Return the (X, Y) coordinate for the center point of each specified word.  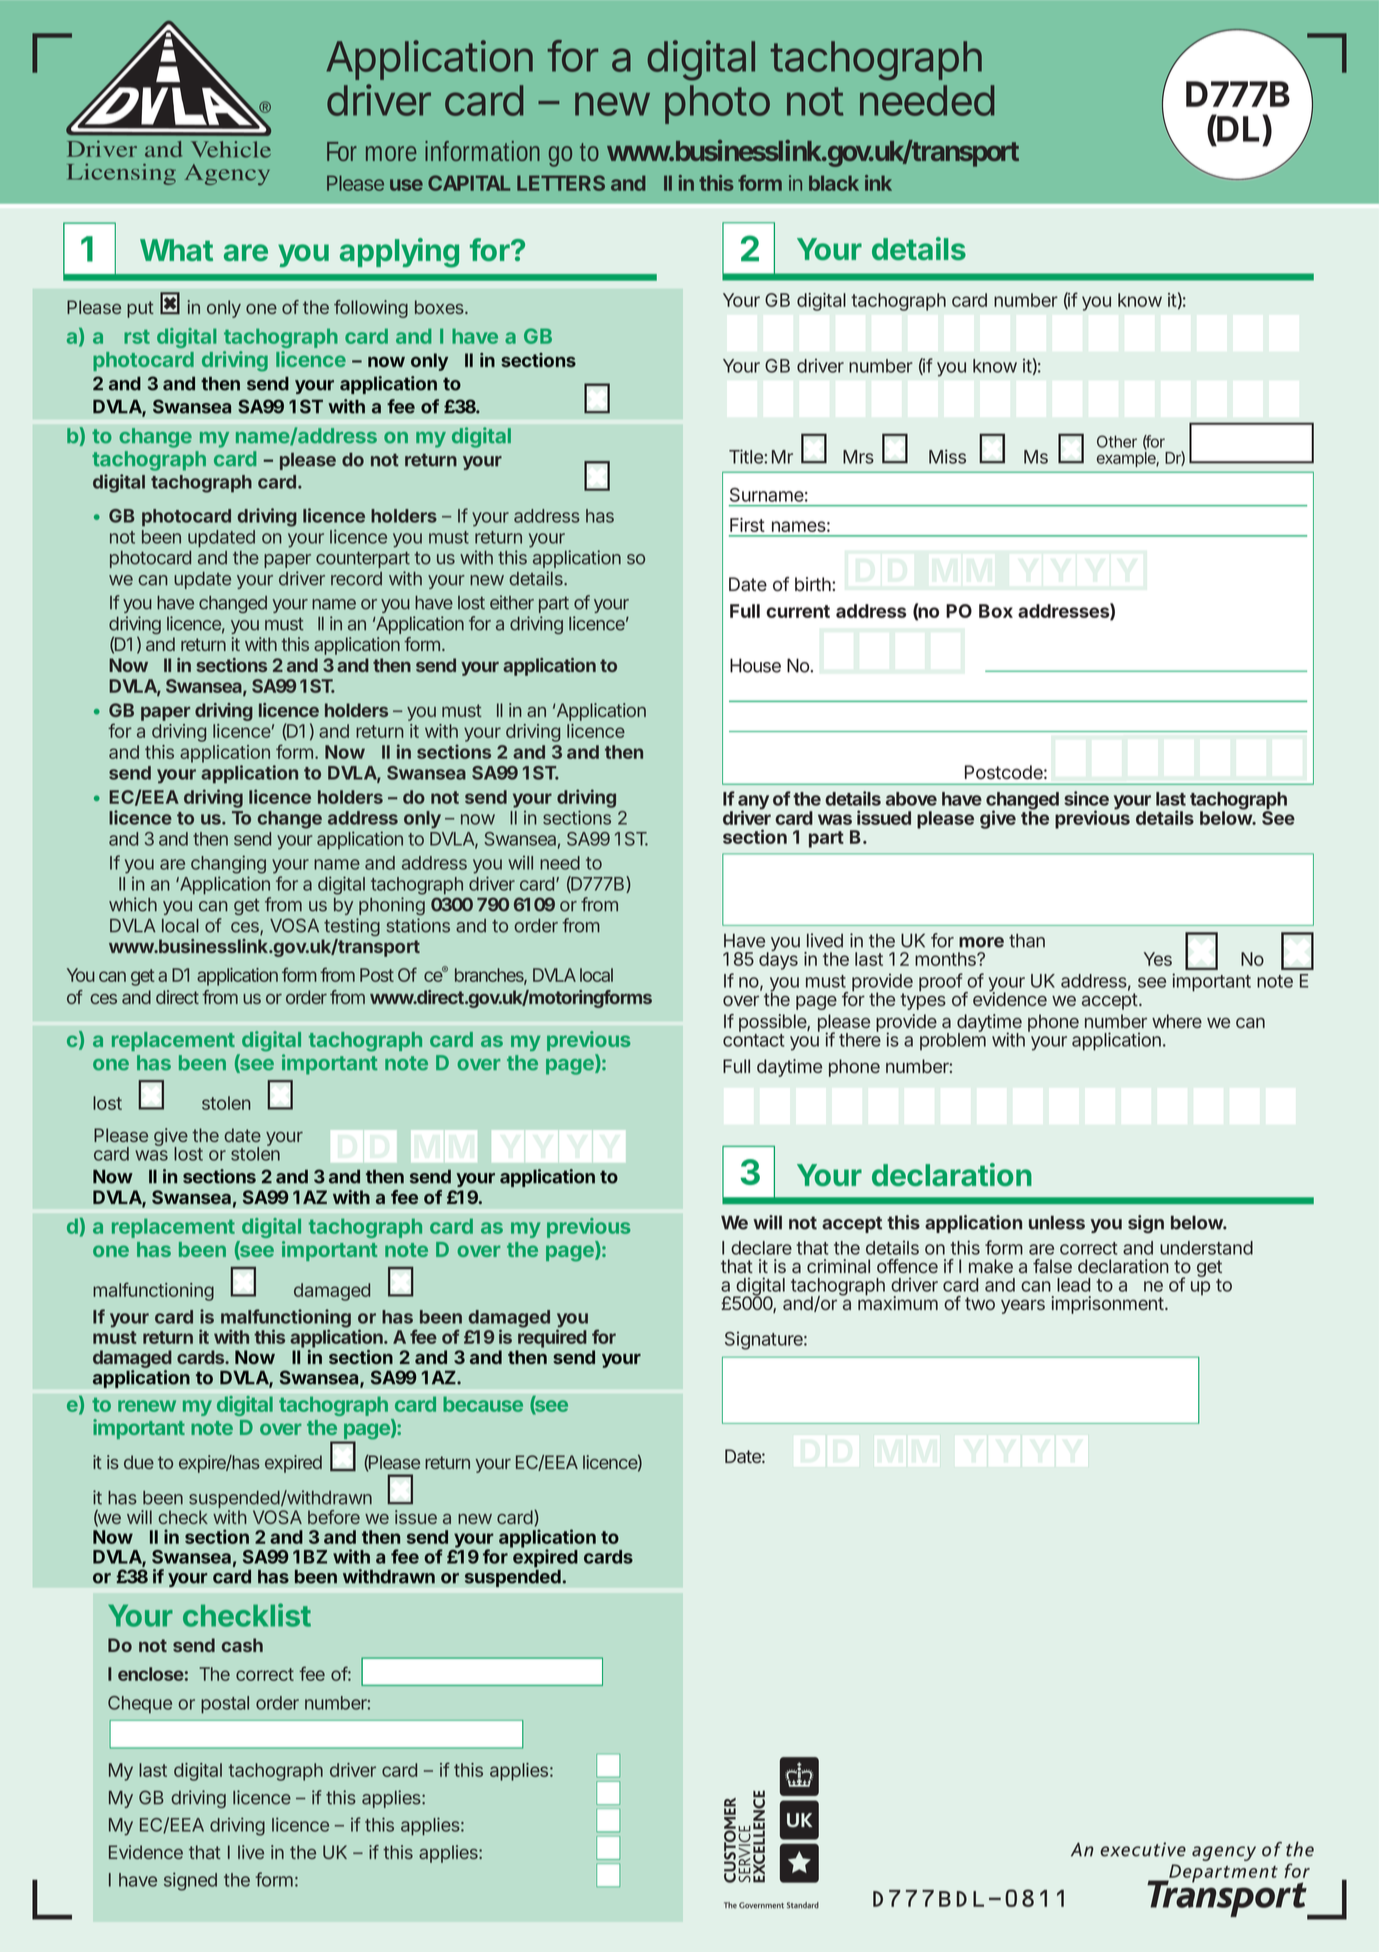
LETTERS (561, 183)
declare (761, 1248)
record (356, 579)
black (834, 183)
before (334, 1517)
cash (242, 1645)
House (755, 665)
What (176, 250)
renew (147, 1406)
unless (1057, 1222)
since (1086, 798)
